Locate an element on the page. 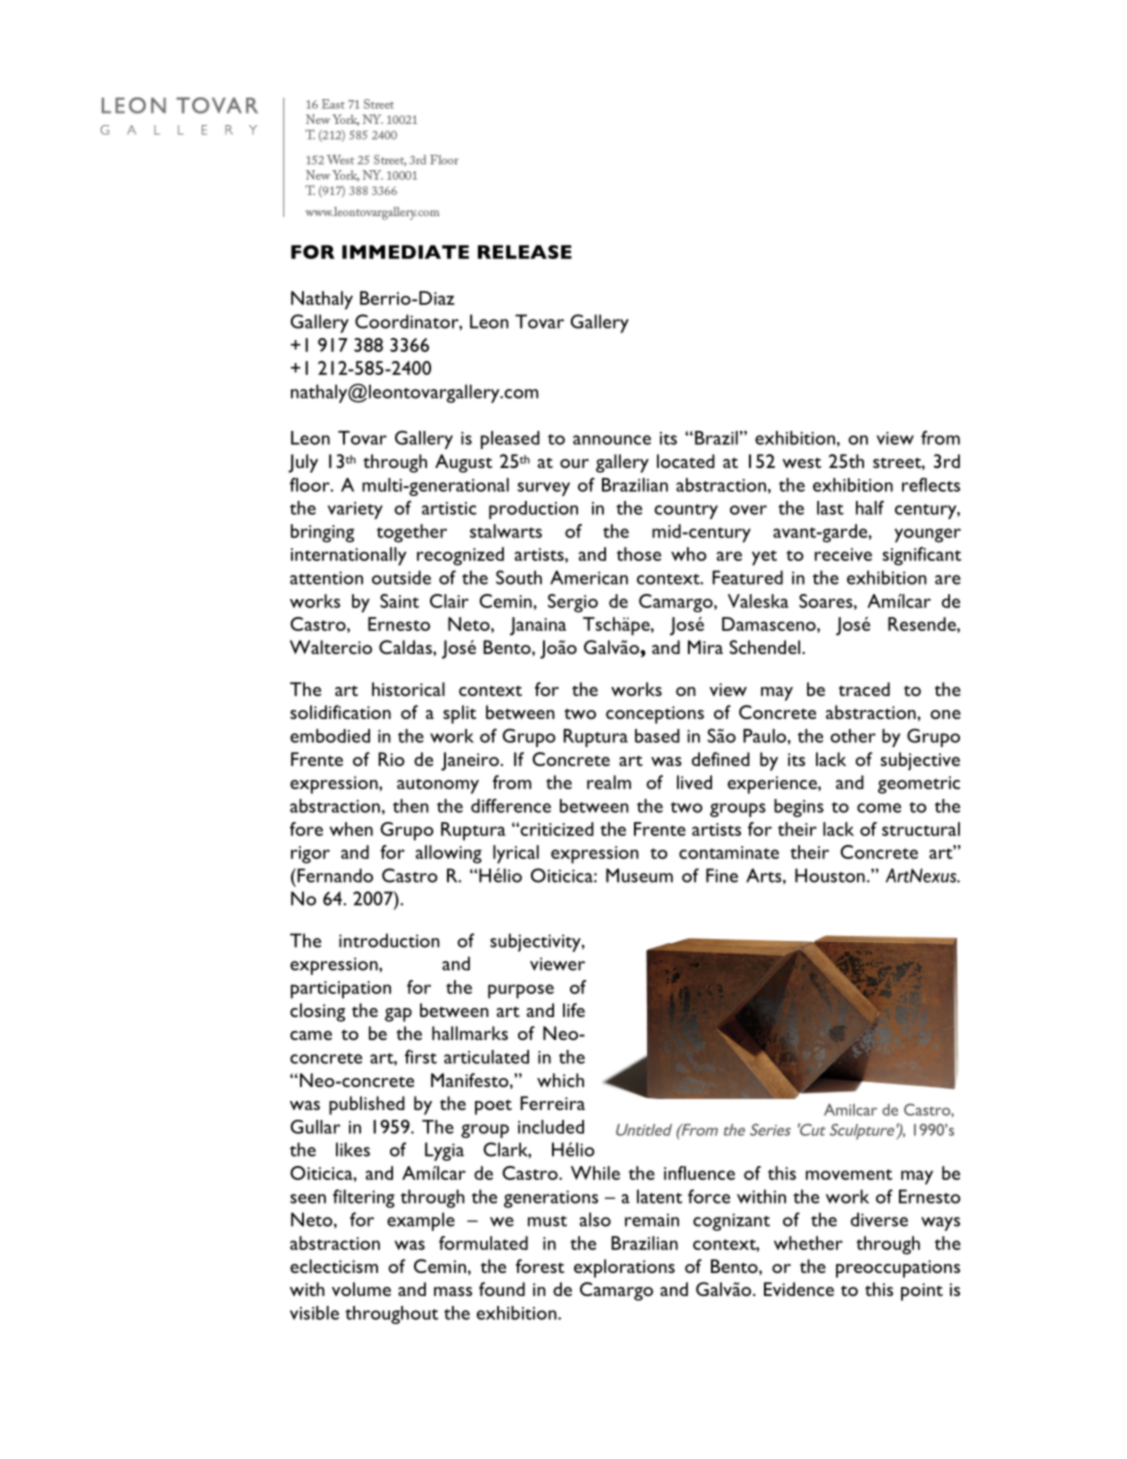 This page has height=1459, width=1127. volume is located at coordinates (361, 1289).
